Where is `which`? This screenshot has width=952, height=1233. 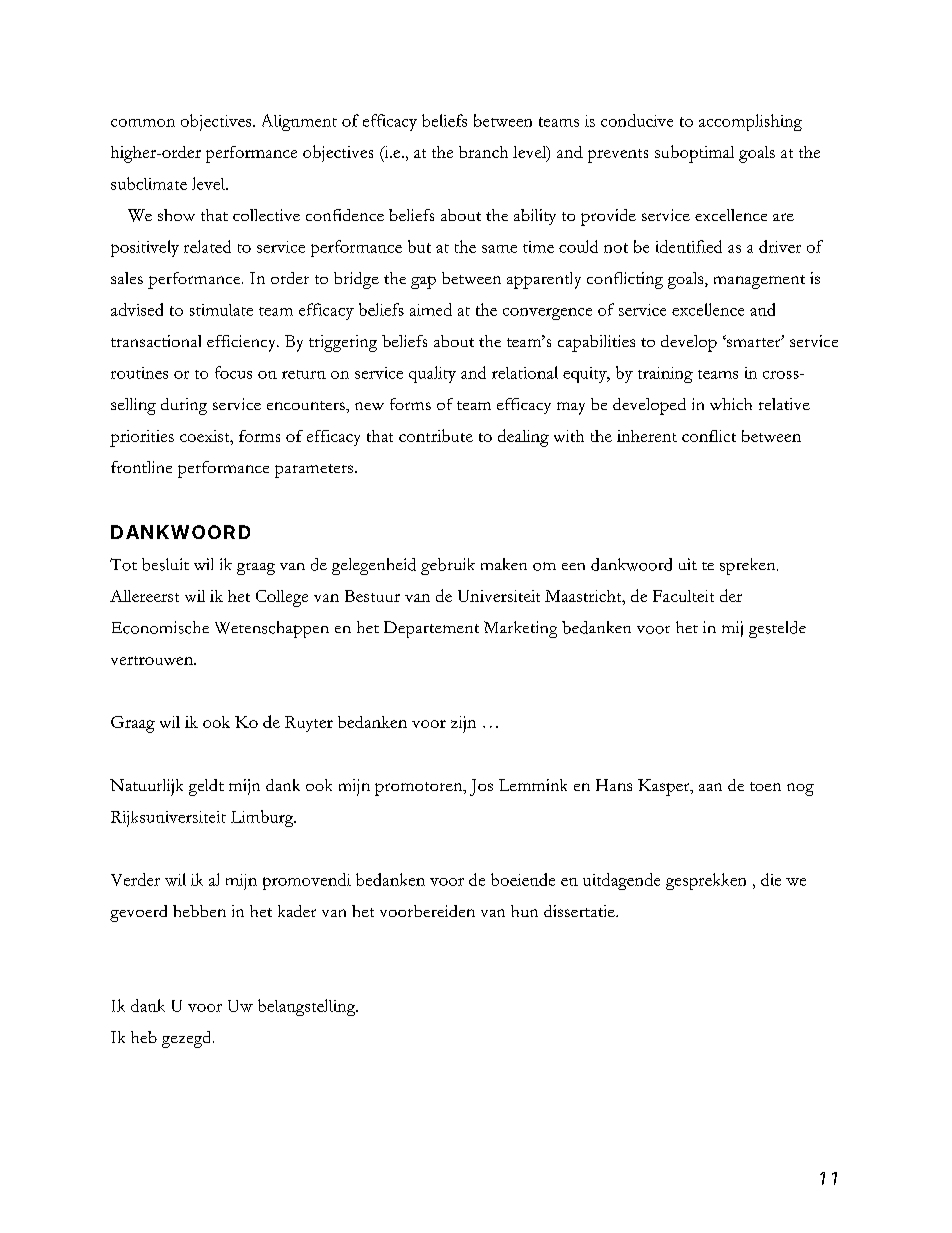 which is located at coordinates (731, 404).
